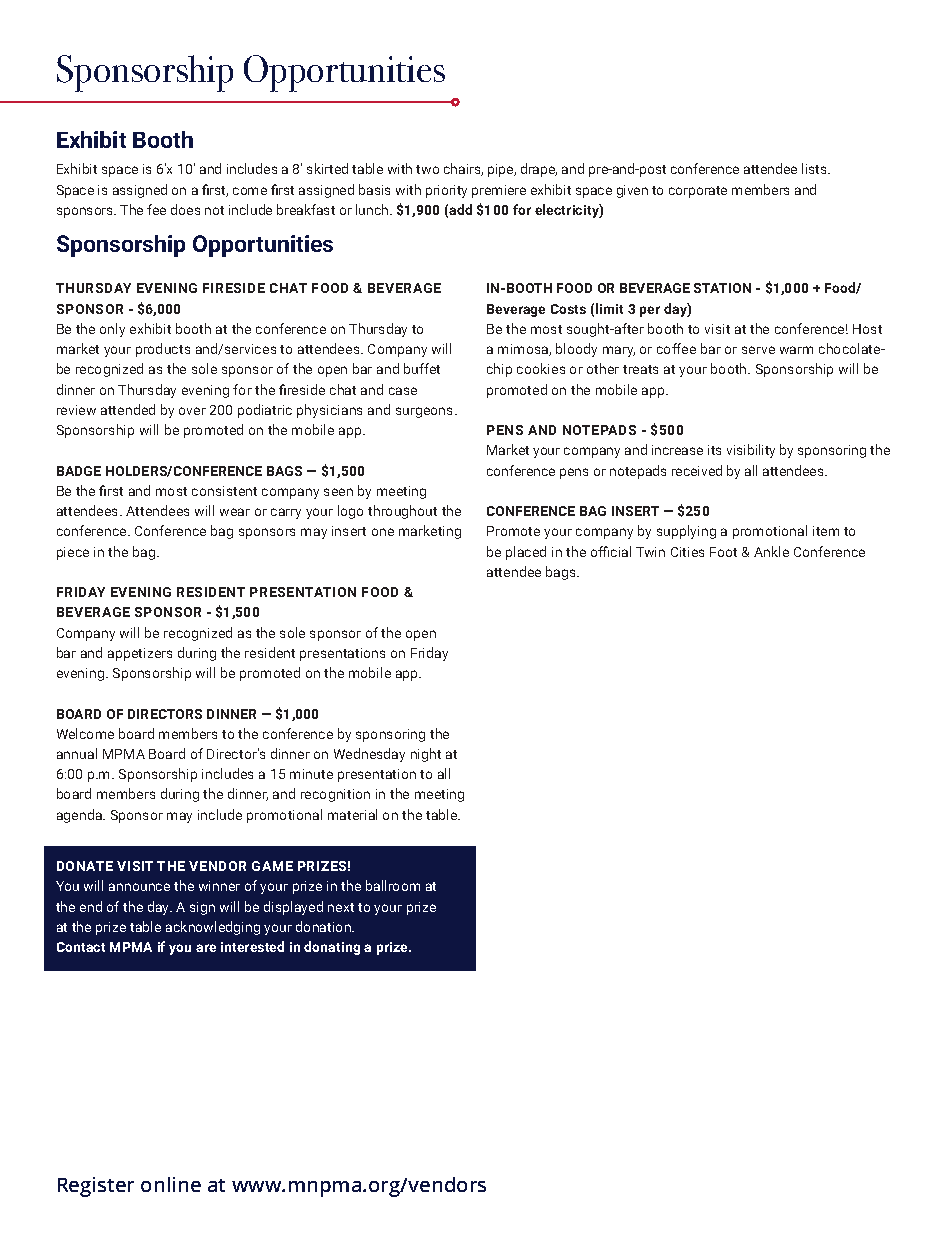 The width and height of the image is (952, 1233). Describe the element at coordinates (140, 654) in the image. I see `appetizers` at that location.
